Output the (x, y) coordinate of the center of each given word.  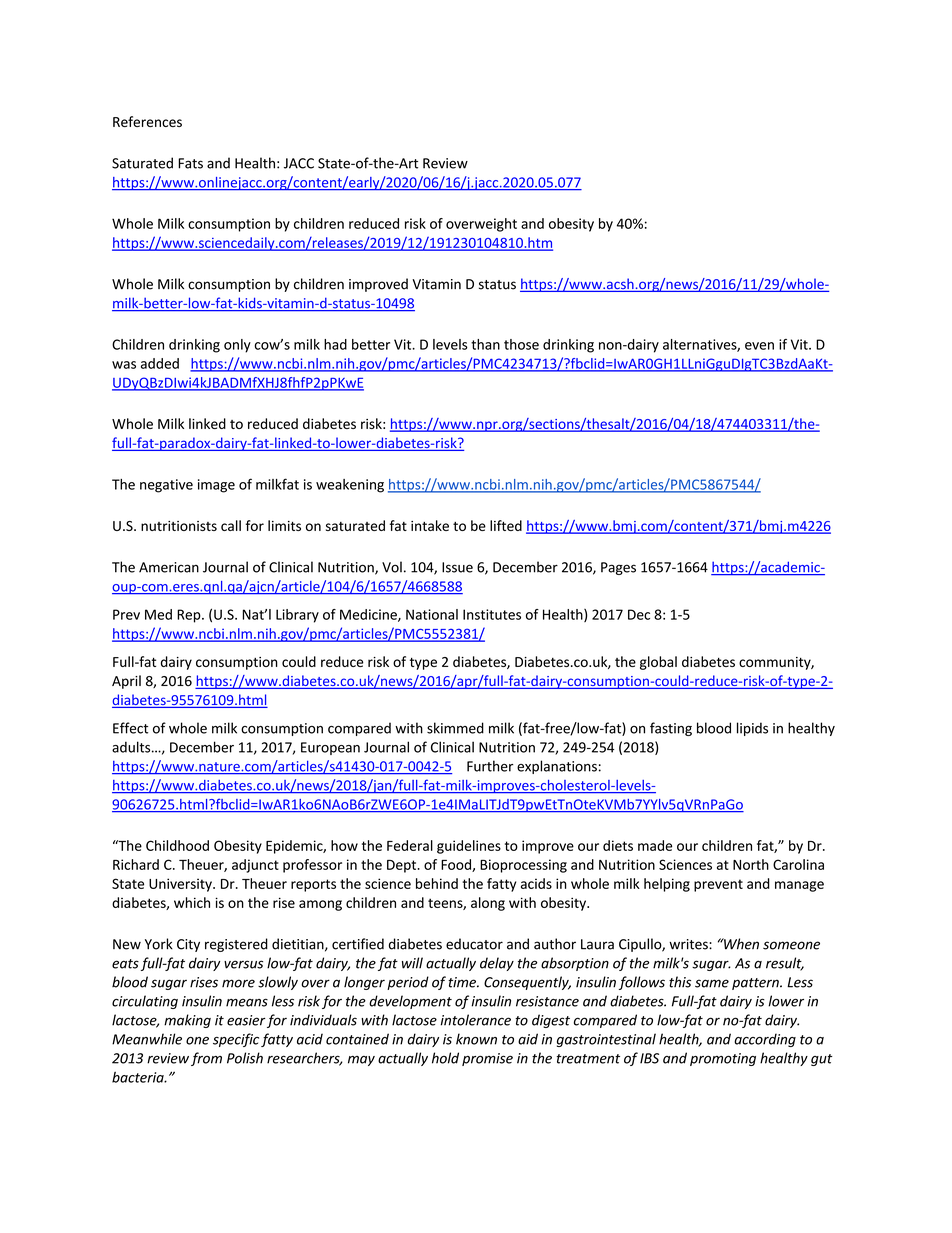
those (521, 344)
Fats (190, 163)
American (169, 567)
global (658, 663)
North (751, 864)
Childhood (177, 845)
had (335, 344)
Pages (618, 568)
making (187, 1021)
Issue (457, 567)
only (237, 346)
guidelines (469, 847)
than (485, 344)
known (476, 1039)
